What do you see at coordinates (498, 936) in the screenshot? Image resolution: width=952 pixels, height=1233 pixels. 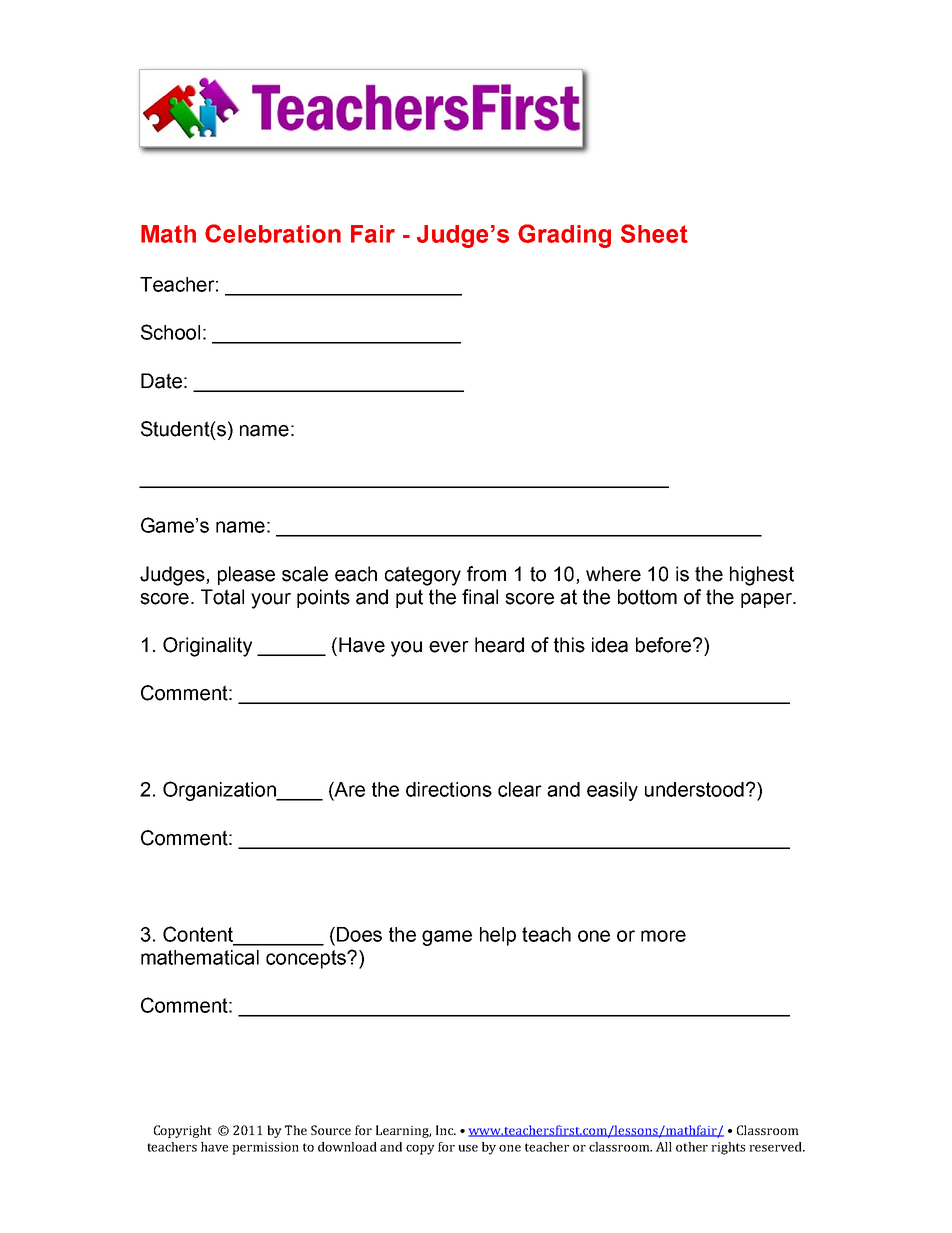 I see `help` at bounding box center [498, 936].
